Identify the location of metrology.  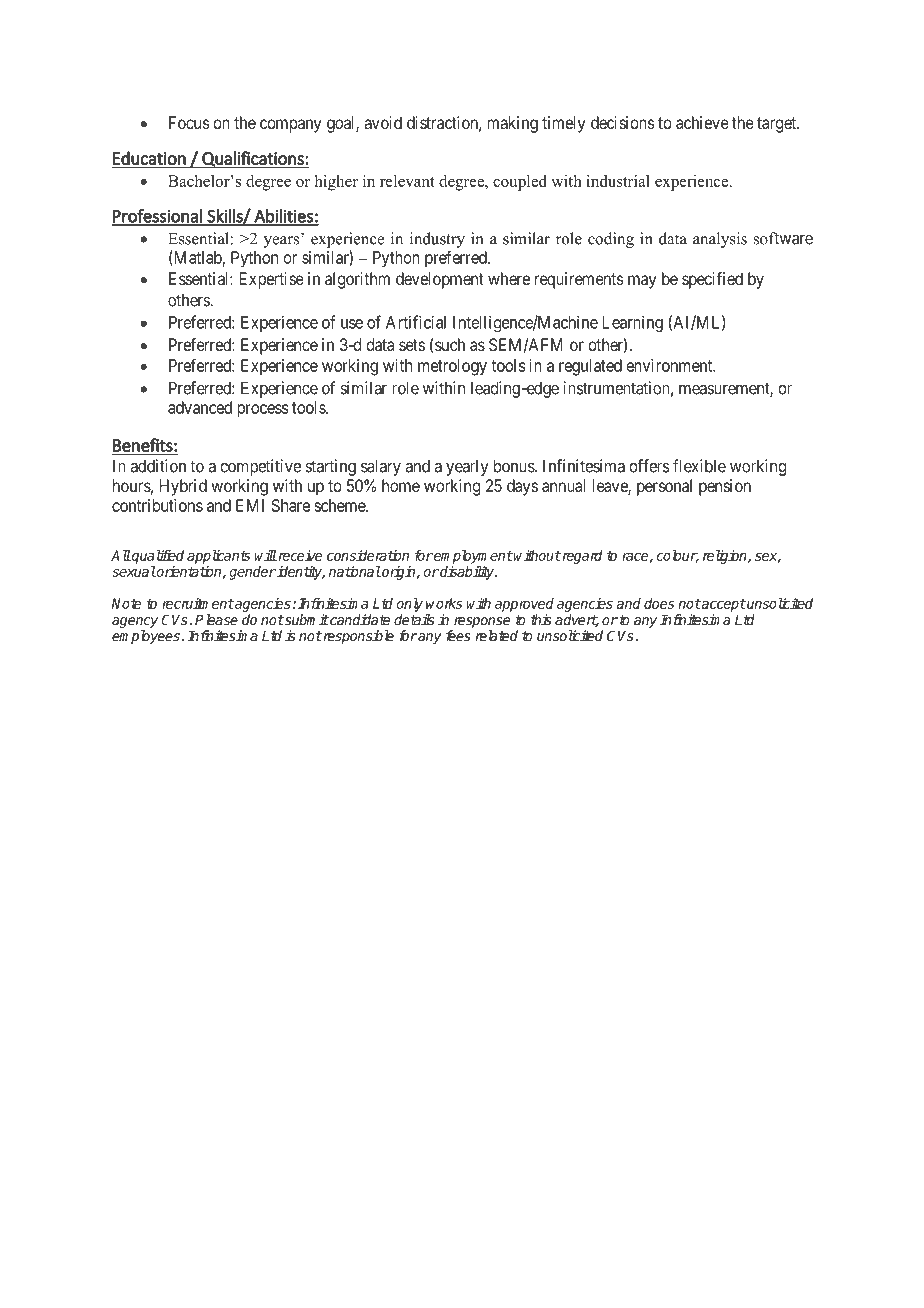
(452, 367).
